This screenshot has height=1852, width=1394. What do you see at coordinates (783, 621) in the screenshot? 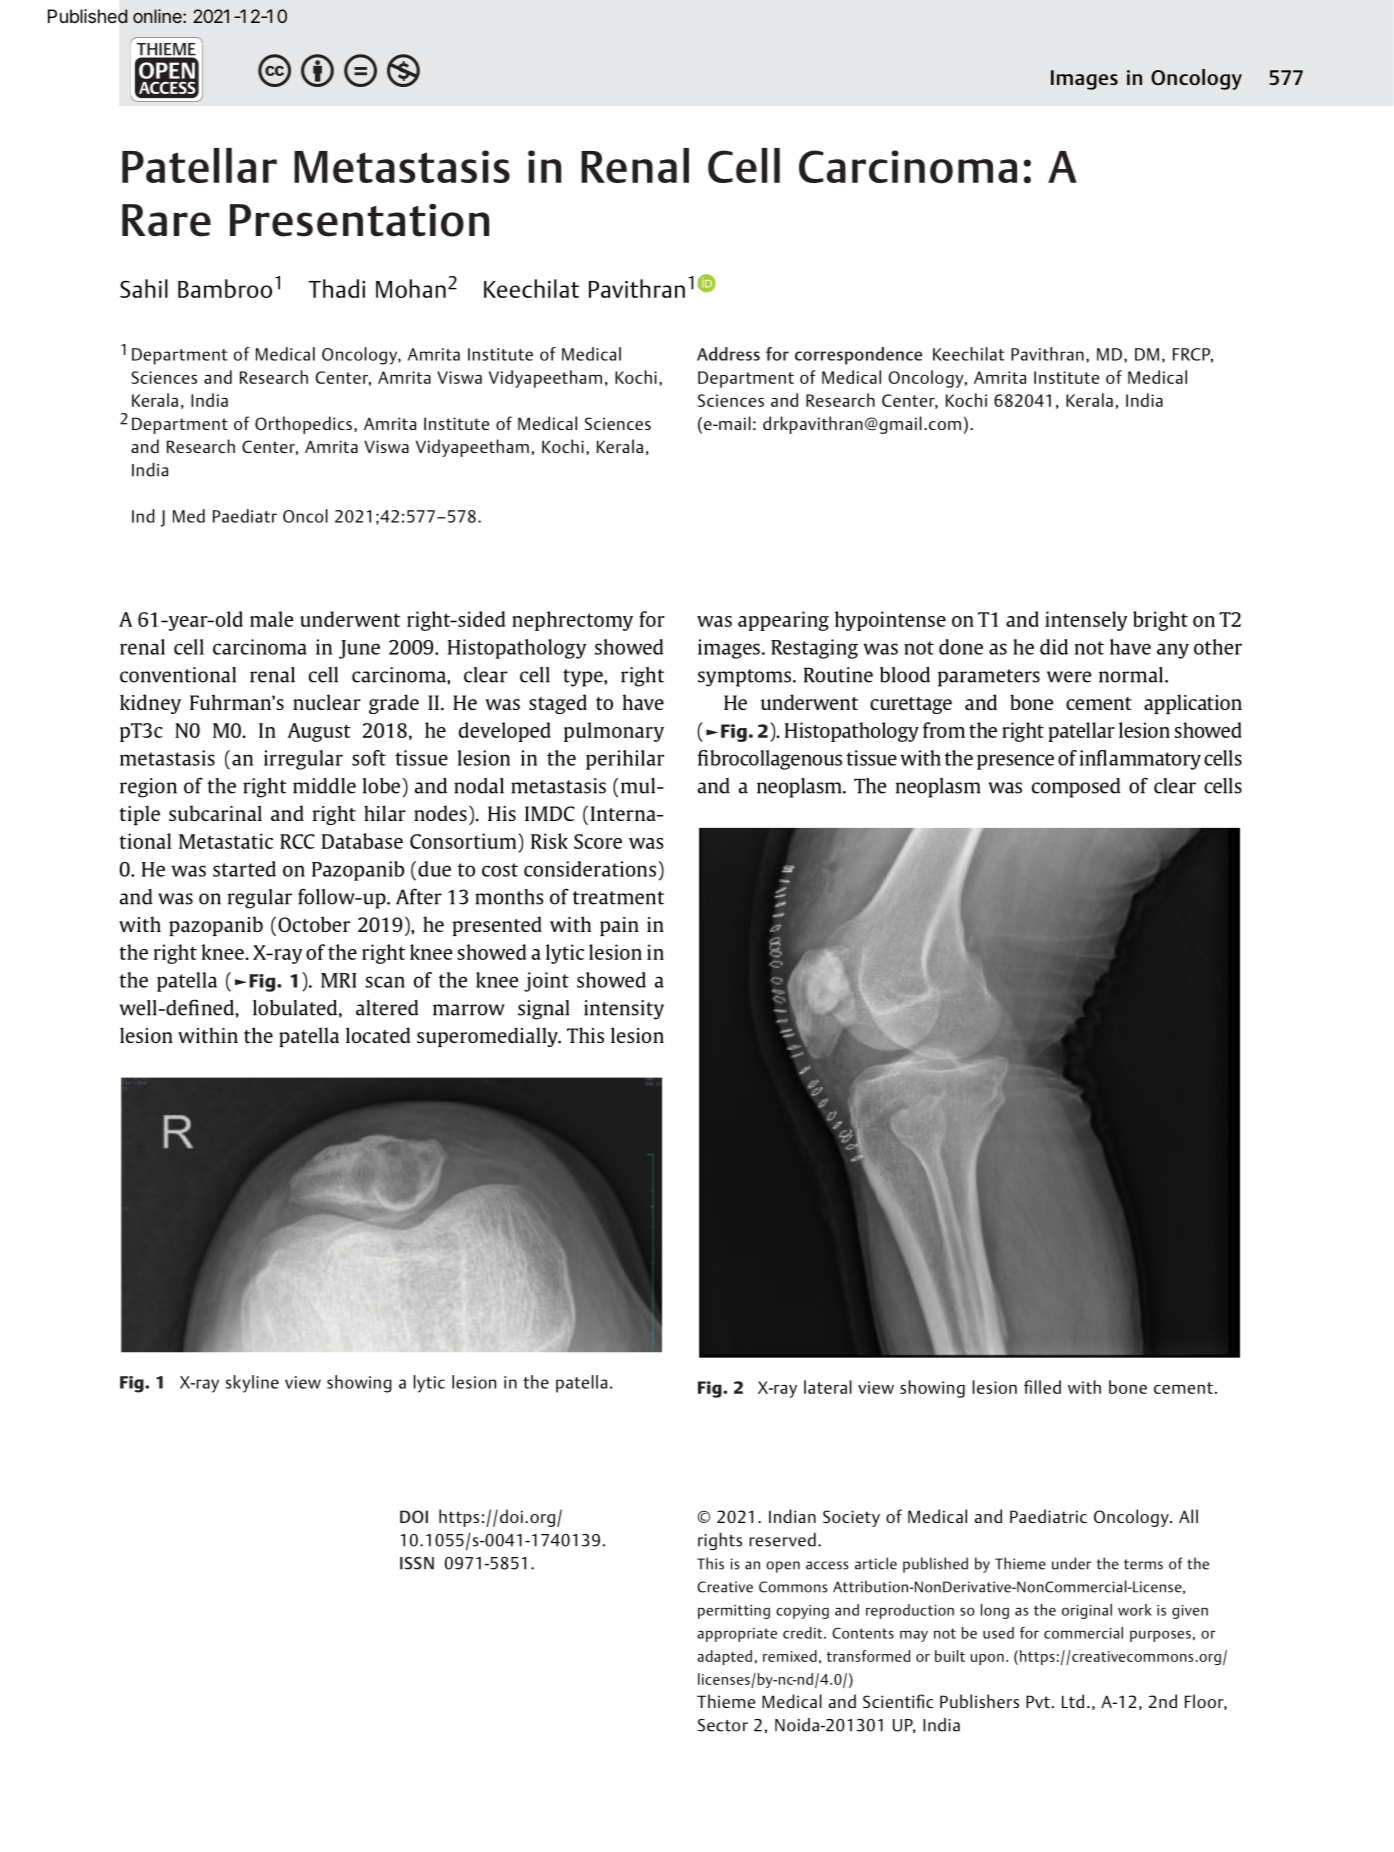
I see `appearing` at bounding box center [783, 621].
